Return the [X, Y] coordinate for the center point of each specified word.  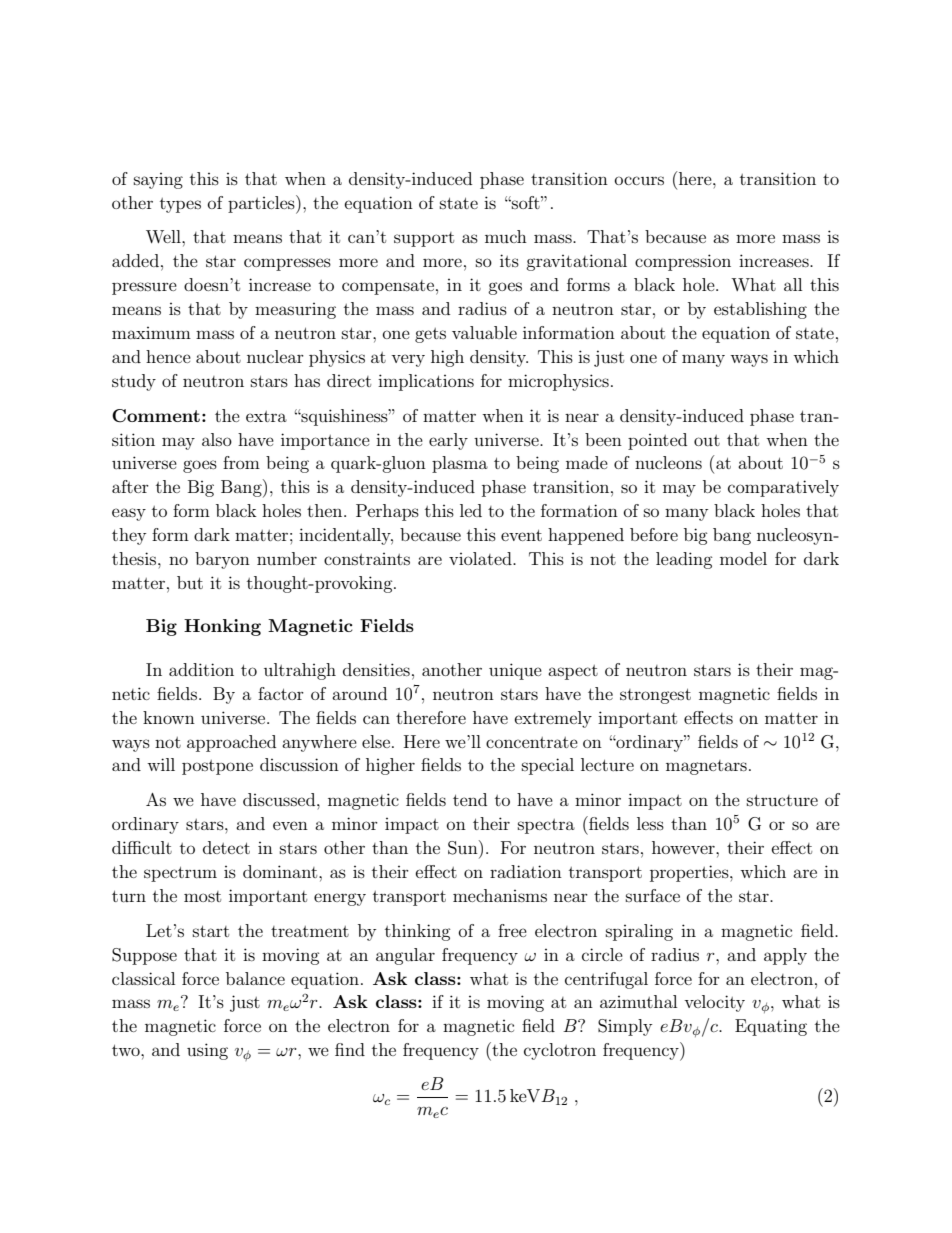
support [424, 239]
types [180, 205]
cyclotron [560, 1051]
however [684, 847]
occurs [639, 180]
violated [481, 558]
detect [226, 847]
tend [470, 799]
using [207, 1051]
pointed [657, 441]
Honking [222, 627]
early [448, 441]
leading [684, 560]
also [217, 439]
